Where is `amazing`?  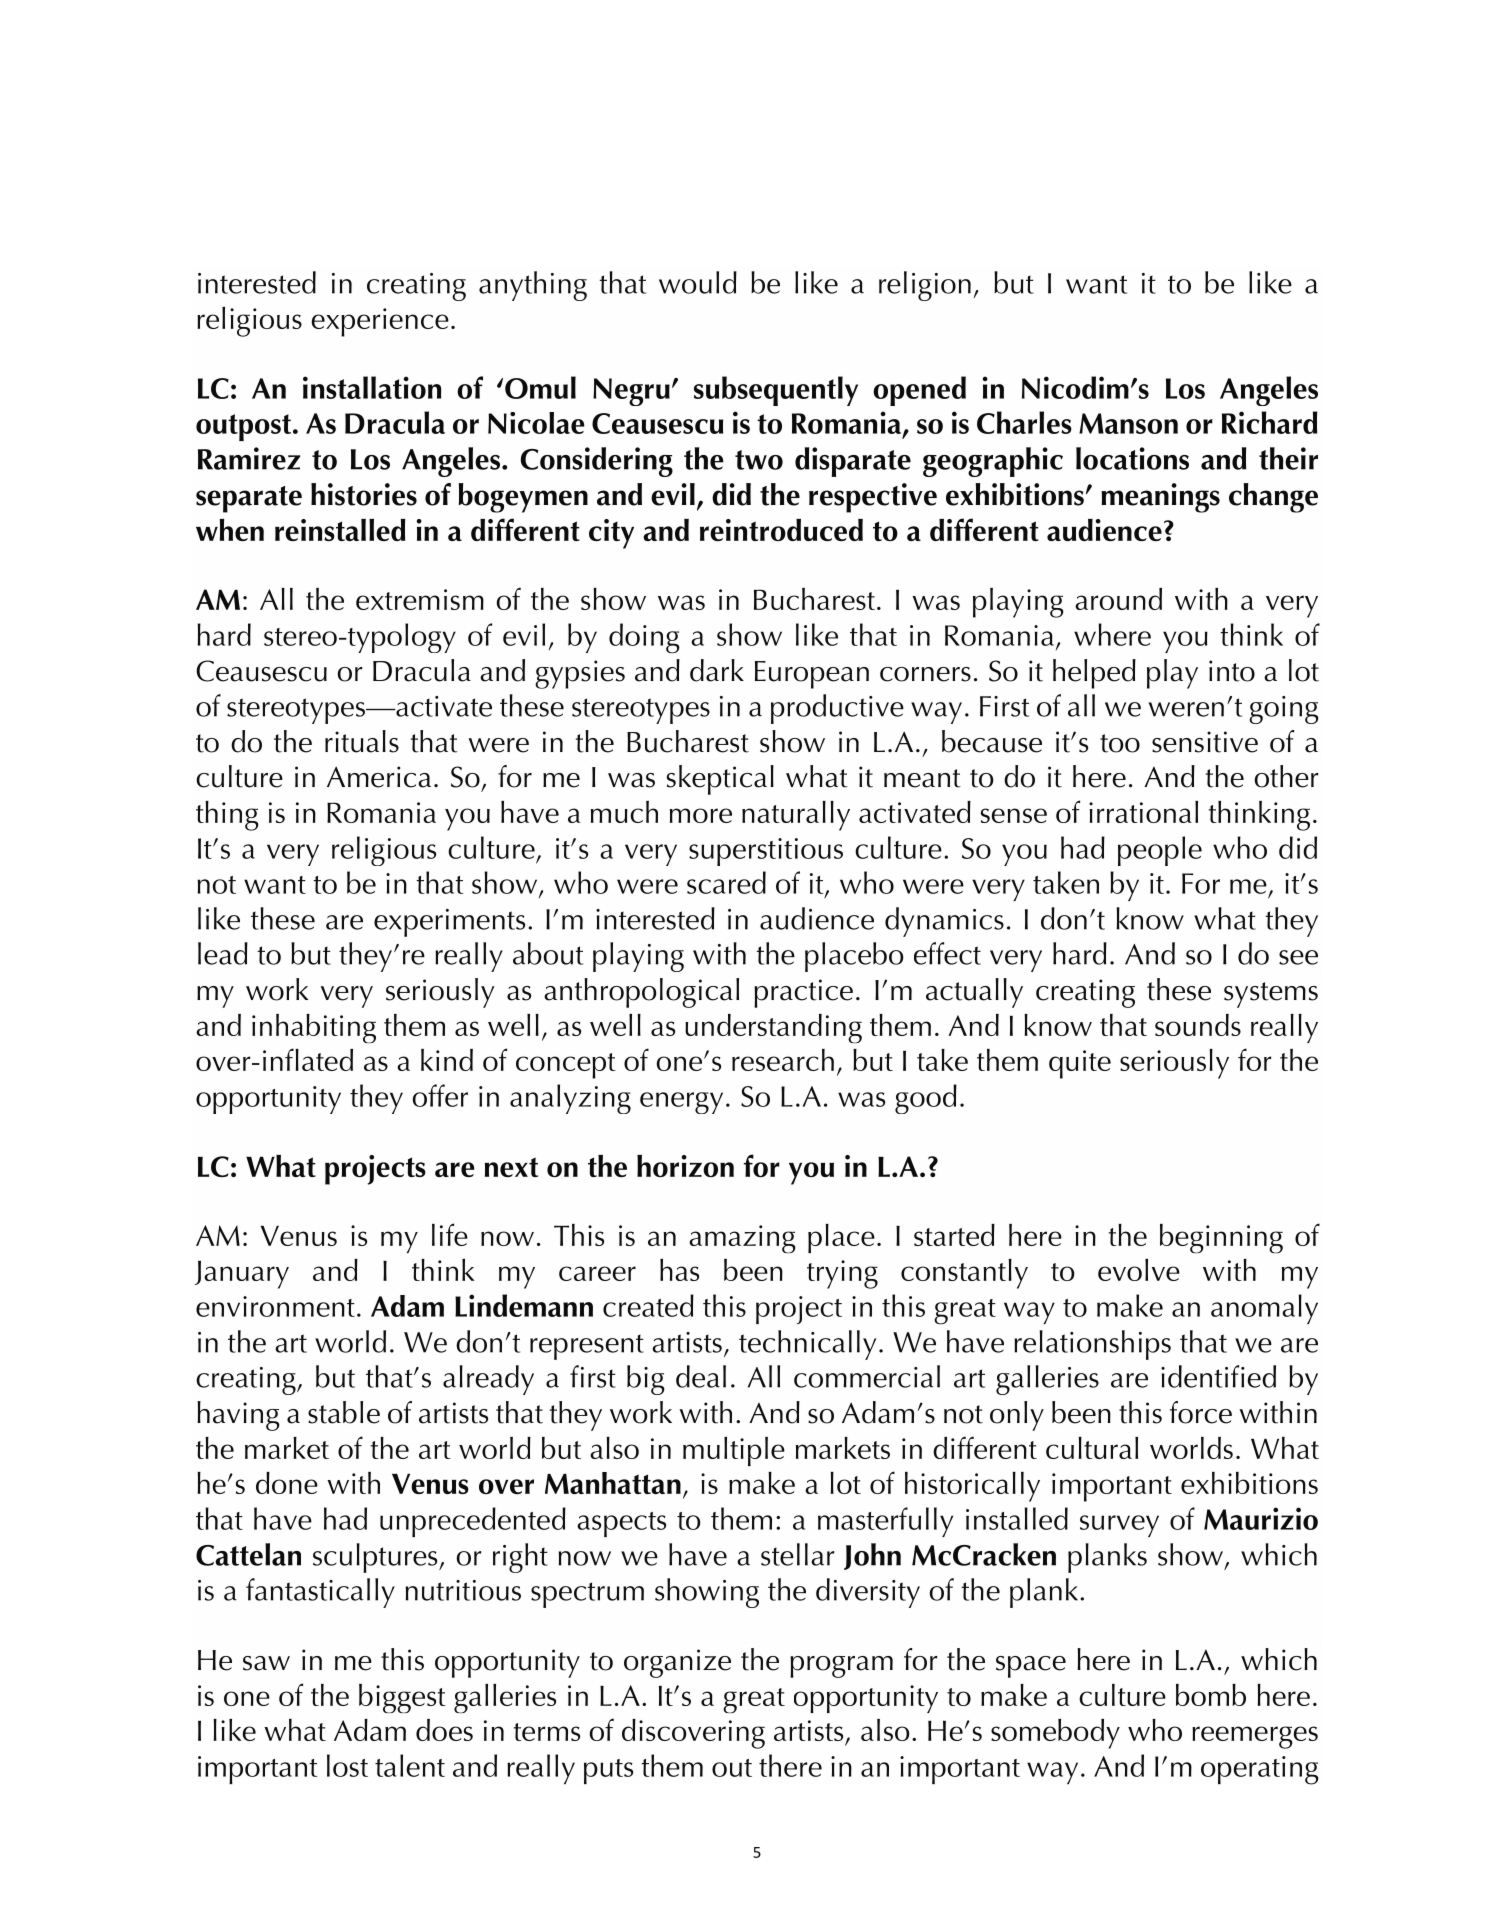 amazing is located at coordinates (742, 1239).
